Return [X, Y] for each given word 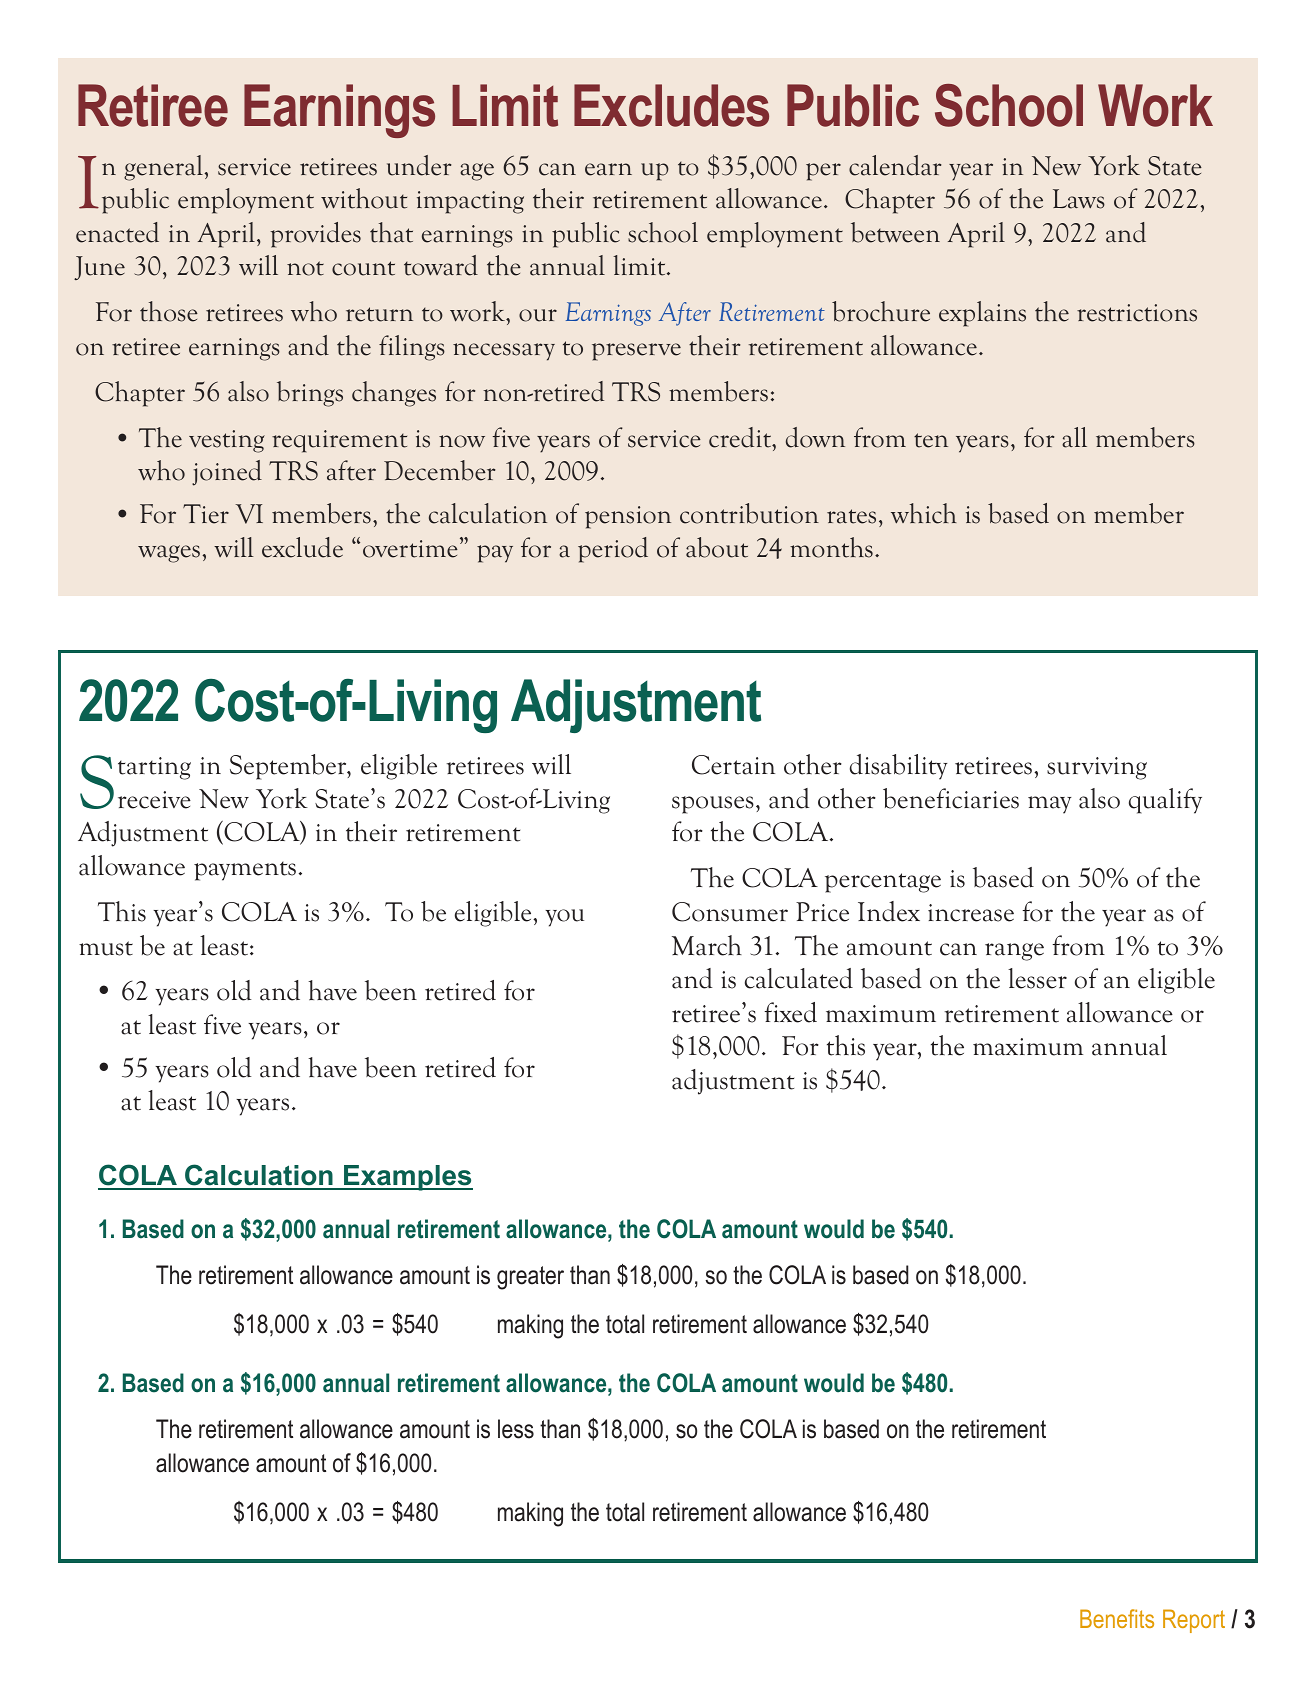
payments [245, 871]
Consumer [730, 912]
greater [530, 1278]
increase [971, 913]
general [164, 168]
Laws [1079, 199]
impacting [470, 202]
